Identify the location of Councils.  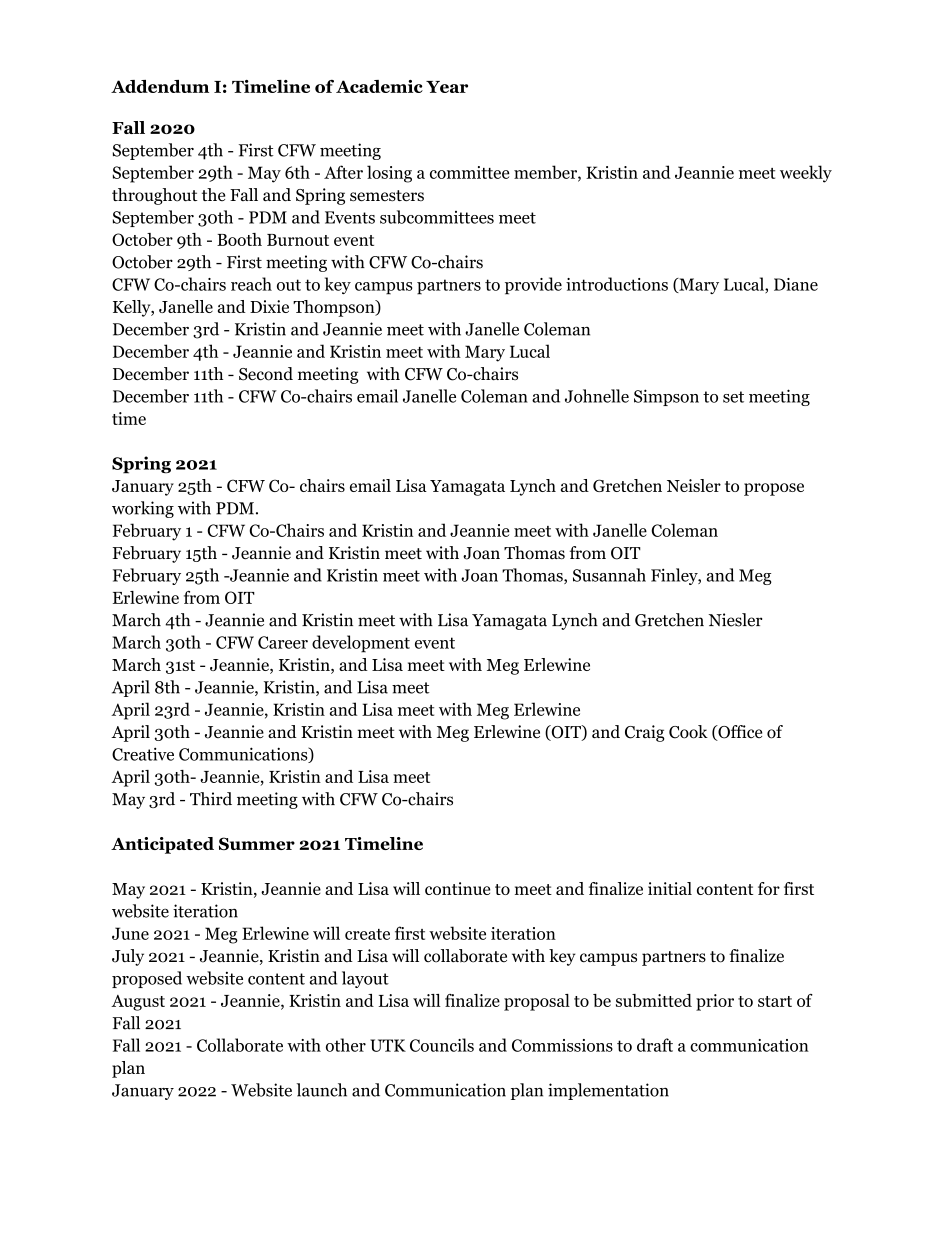
(442, 1045).
